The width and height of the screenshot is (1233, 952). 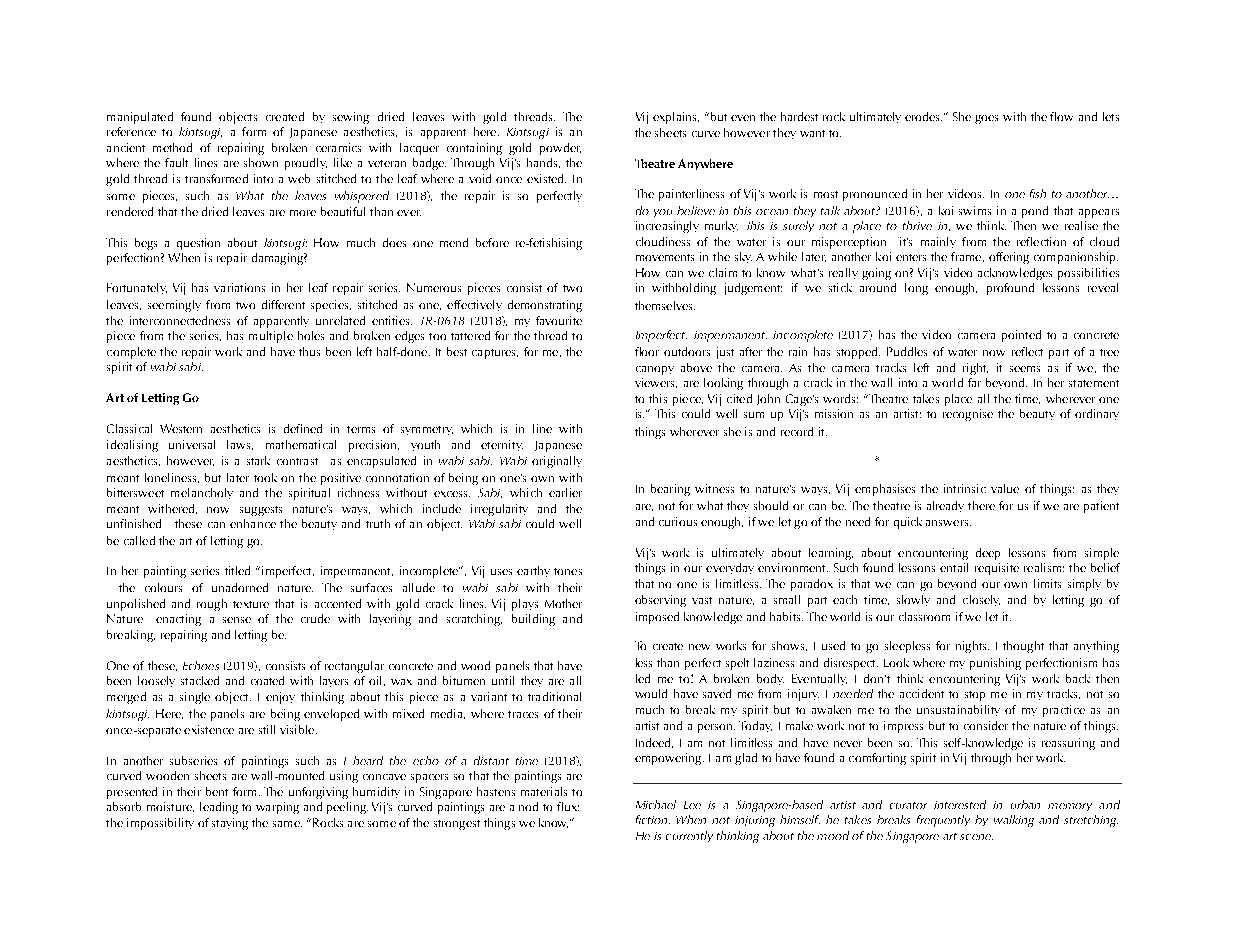 What do you see at coordinates (656, 383) in the screenshot?
I see `viewers` at bounding box center [656, 383].
